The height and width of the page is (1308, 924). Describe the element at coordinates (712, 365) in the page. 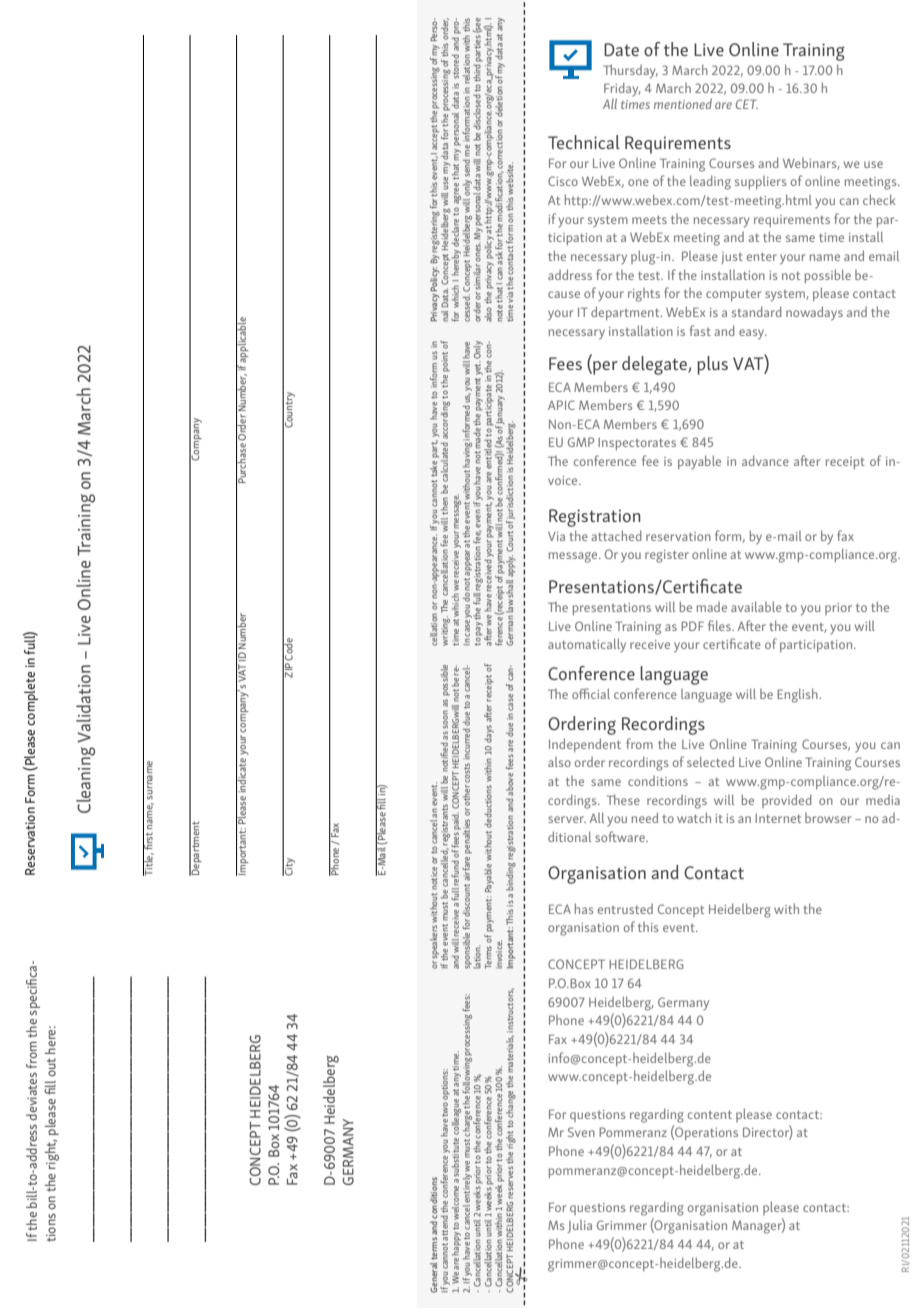

I see `plus` at that location.
